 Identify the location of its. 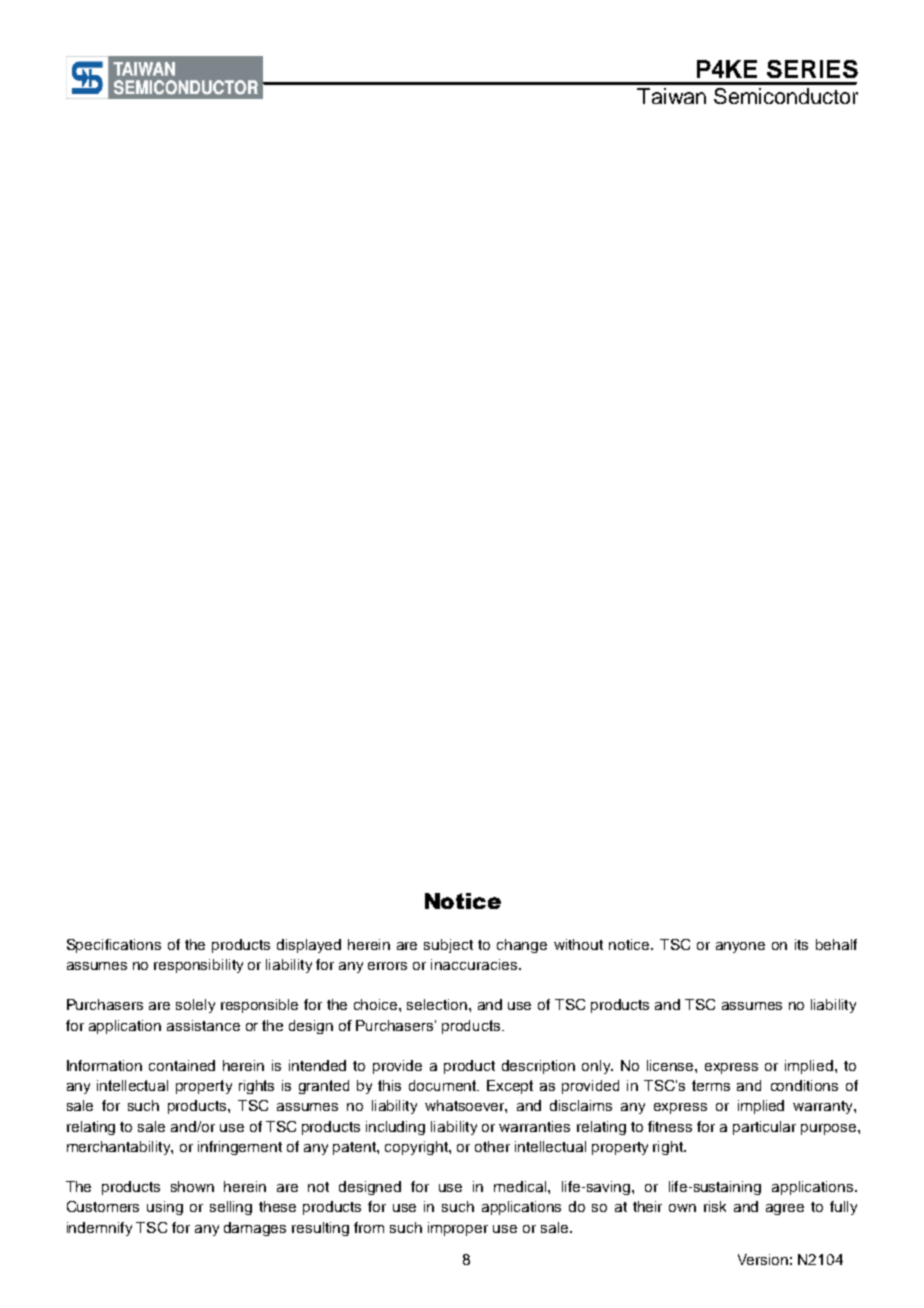
(801, 944).
